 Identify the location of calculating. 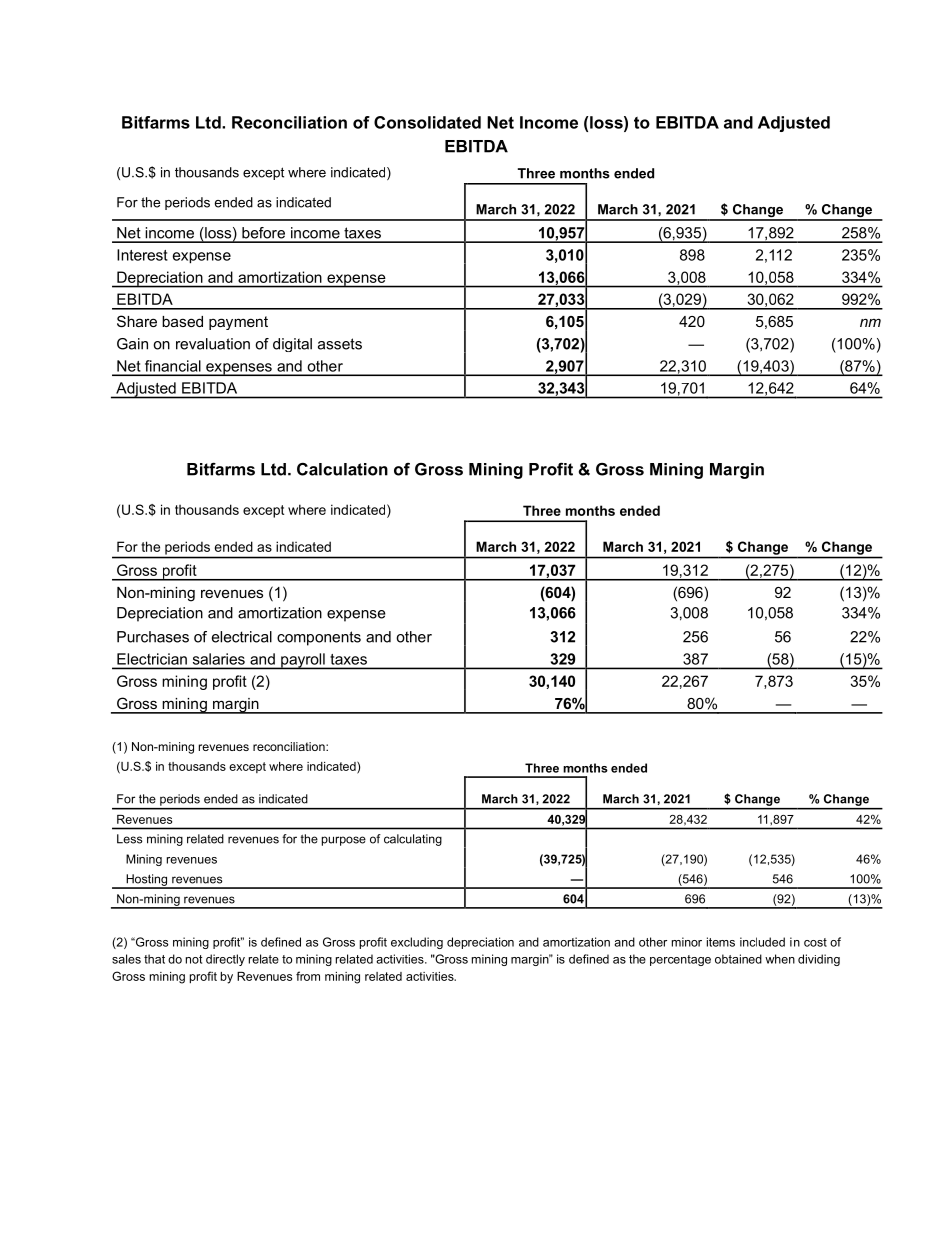
(413, 840).
